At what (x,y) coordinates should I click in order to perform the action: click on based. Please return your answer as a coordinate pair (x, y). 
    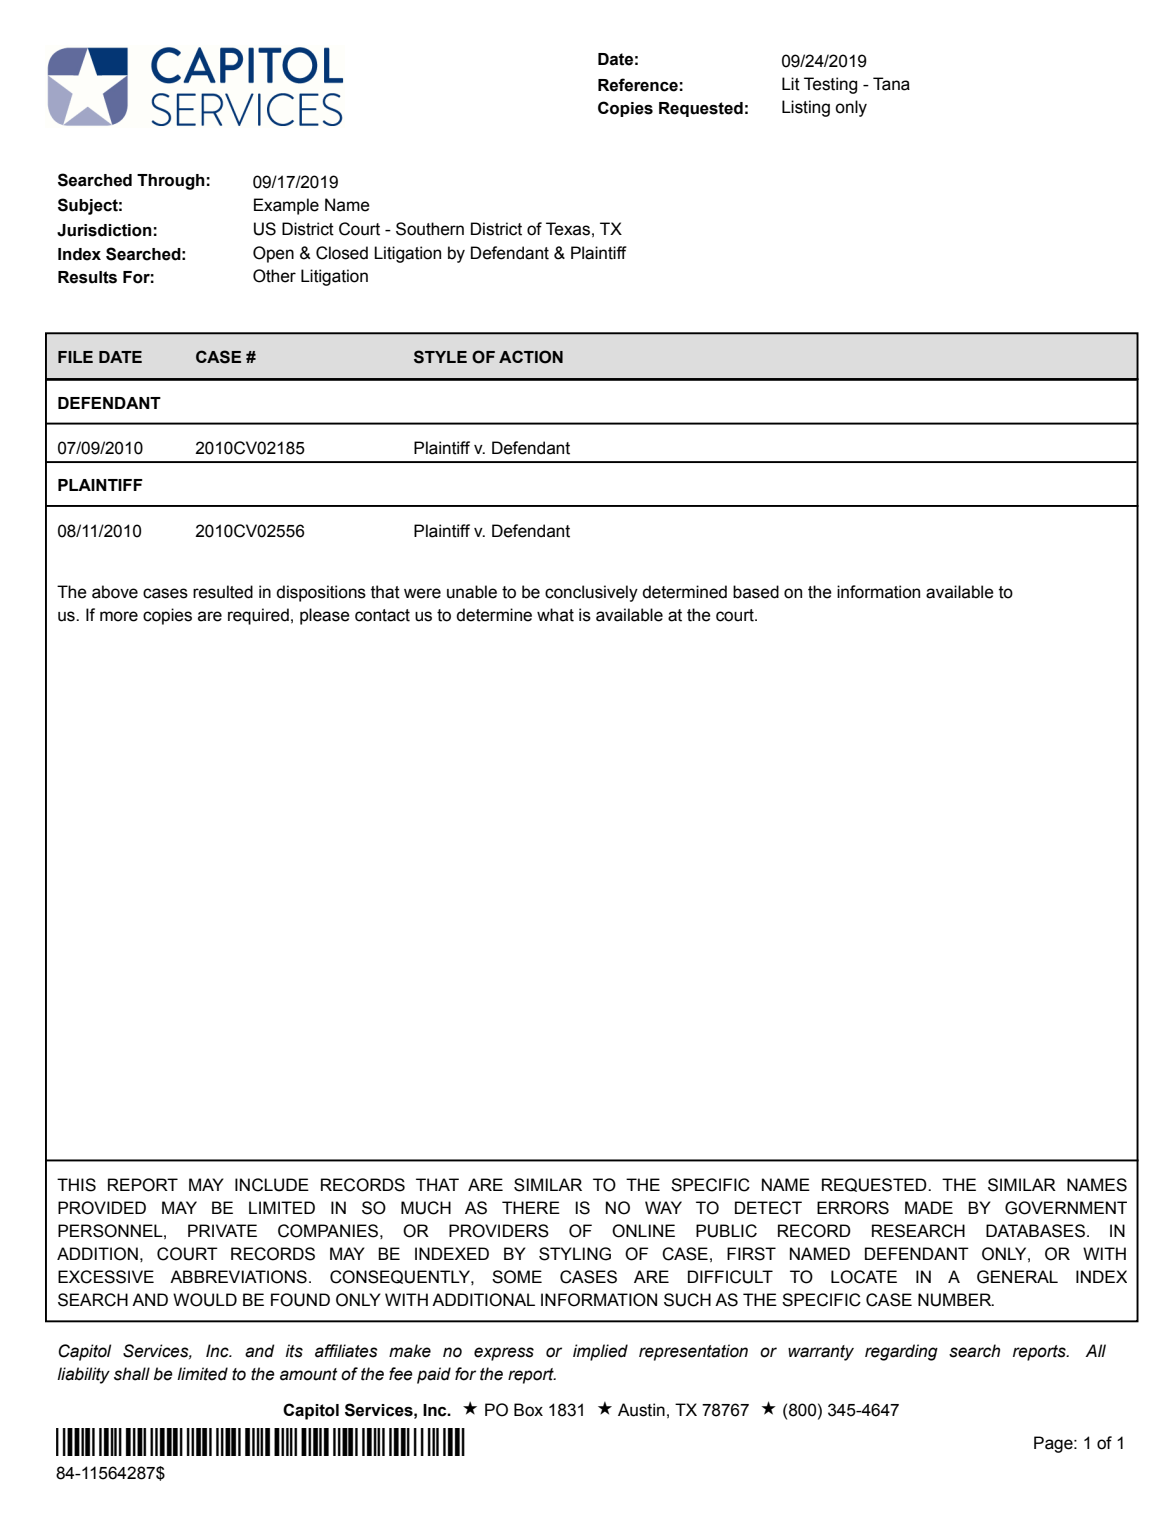
    Looking at the image, I should click on (756, 592).
